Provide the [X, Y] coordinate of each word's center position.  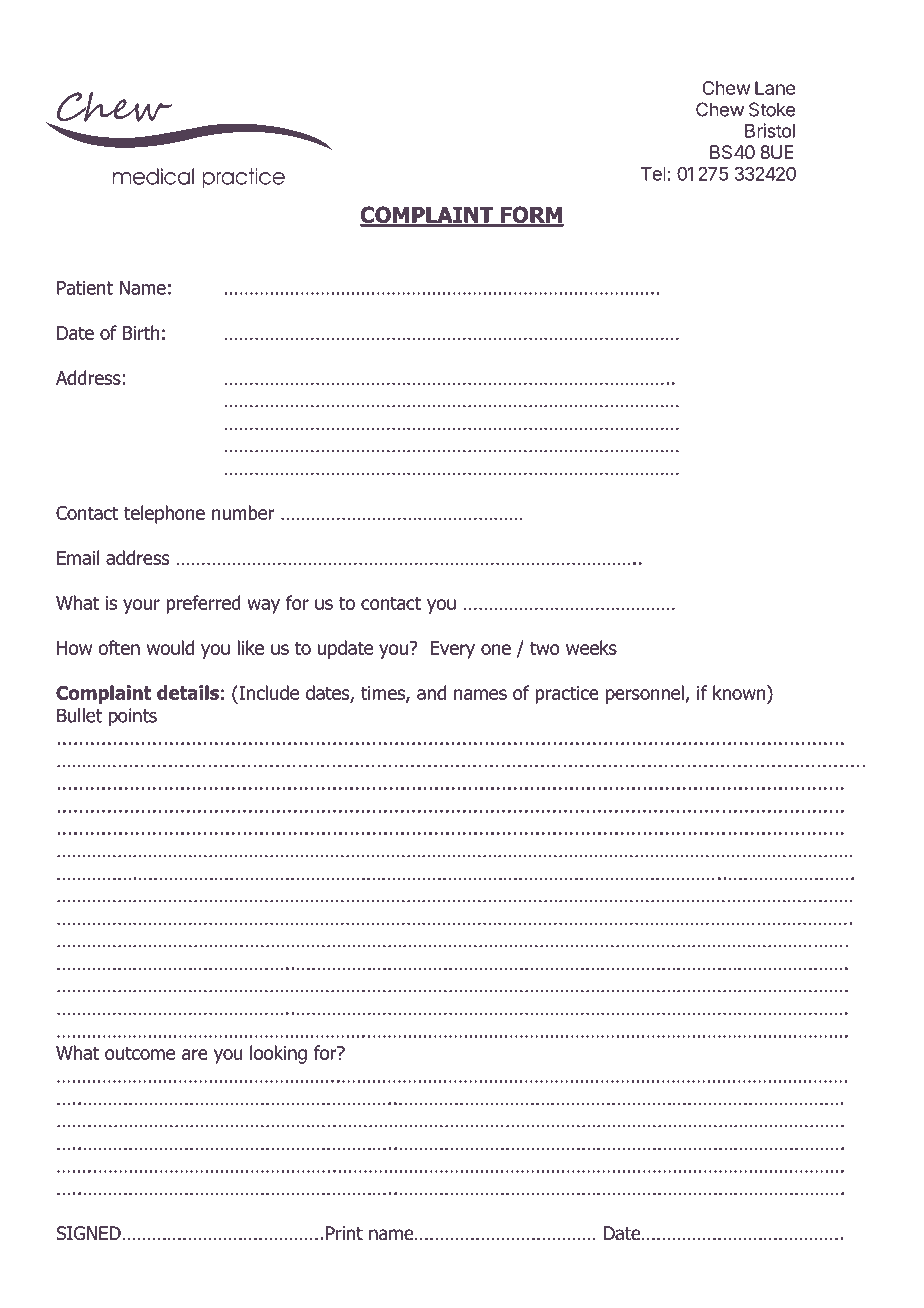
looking [278, 1054]
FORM [531, 216]
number [243, 512]
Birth [141, 332]
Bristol [770, 130]
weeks [591, 647]
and [431, 692]
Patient [85, 288]
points [133, 717]
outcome [140, 1053]
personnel [645, 694]
